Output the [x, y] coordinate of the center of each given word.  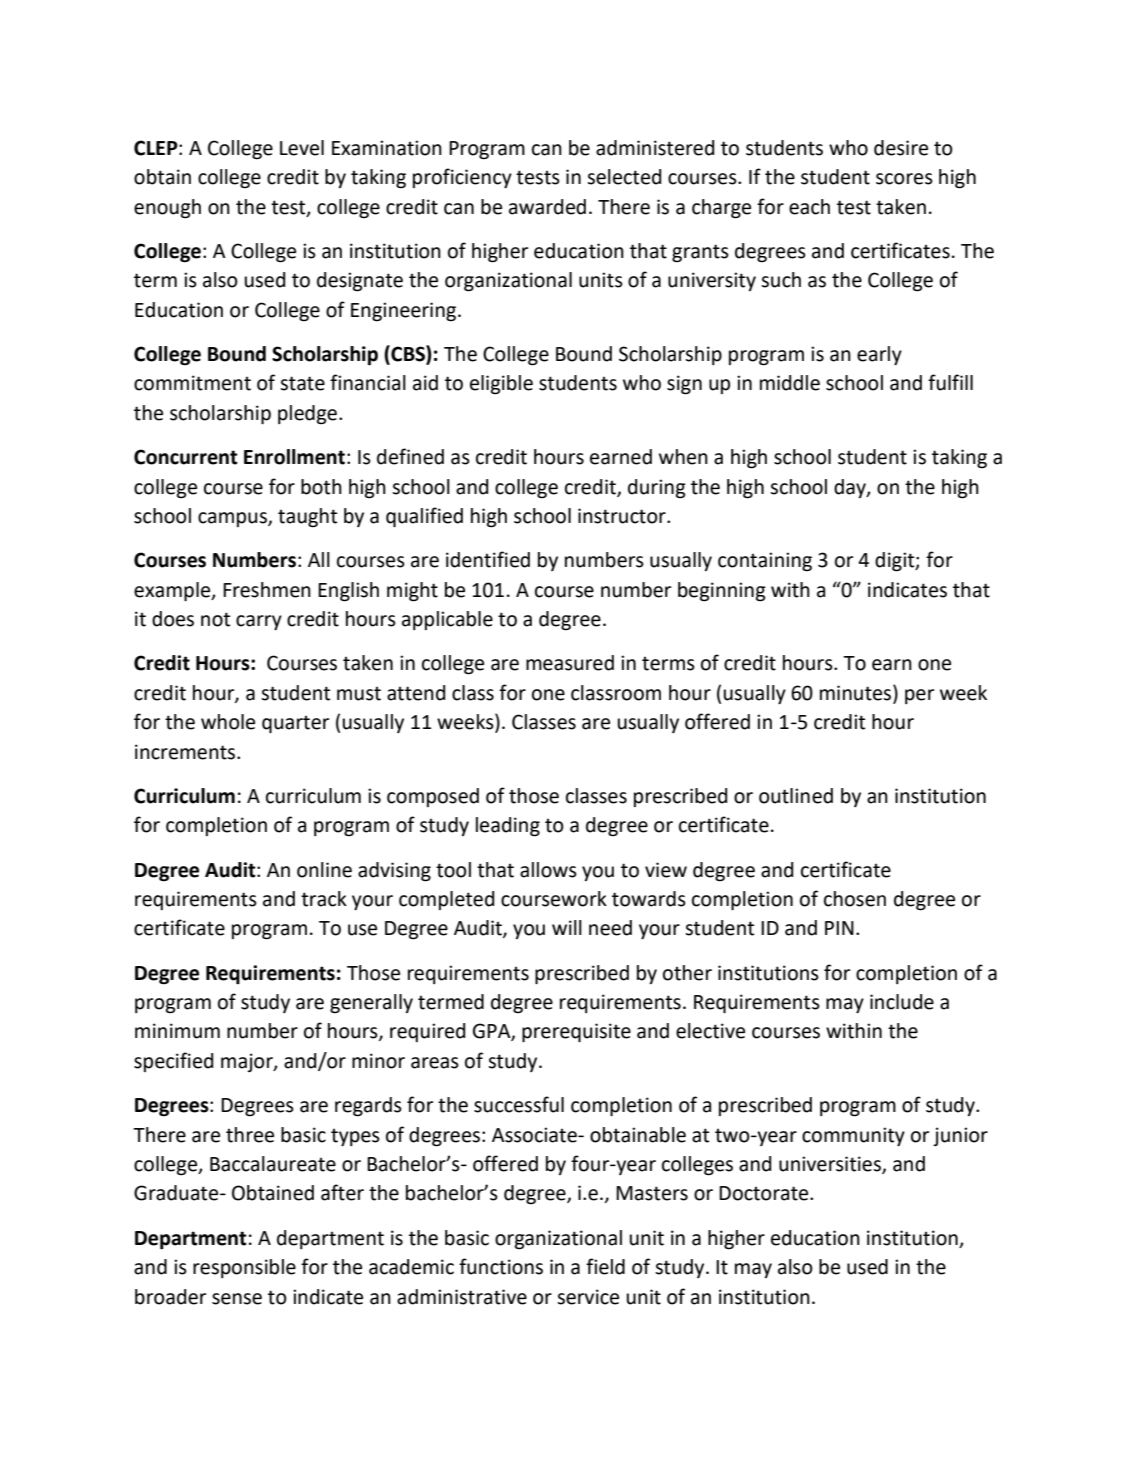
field [605, 1266]
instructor [623, 516]
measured [570, 663]
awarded [547, 207]
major [248, 1062]
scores [904, 179]
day [851, 488]
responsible [244, 1268]
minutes [857, 692]
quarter [295, 724]
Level [302, 148]
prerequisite [576, 1032]
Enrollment [294, 457]
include [902, 1002]
